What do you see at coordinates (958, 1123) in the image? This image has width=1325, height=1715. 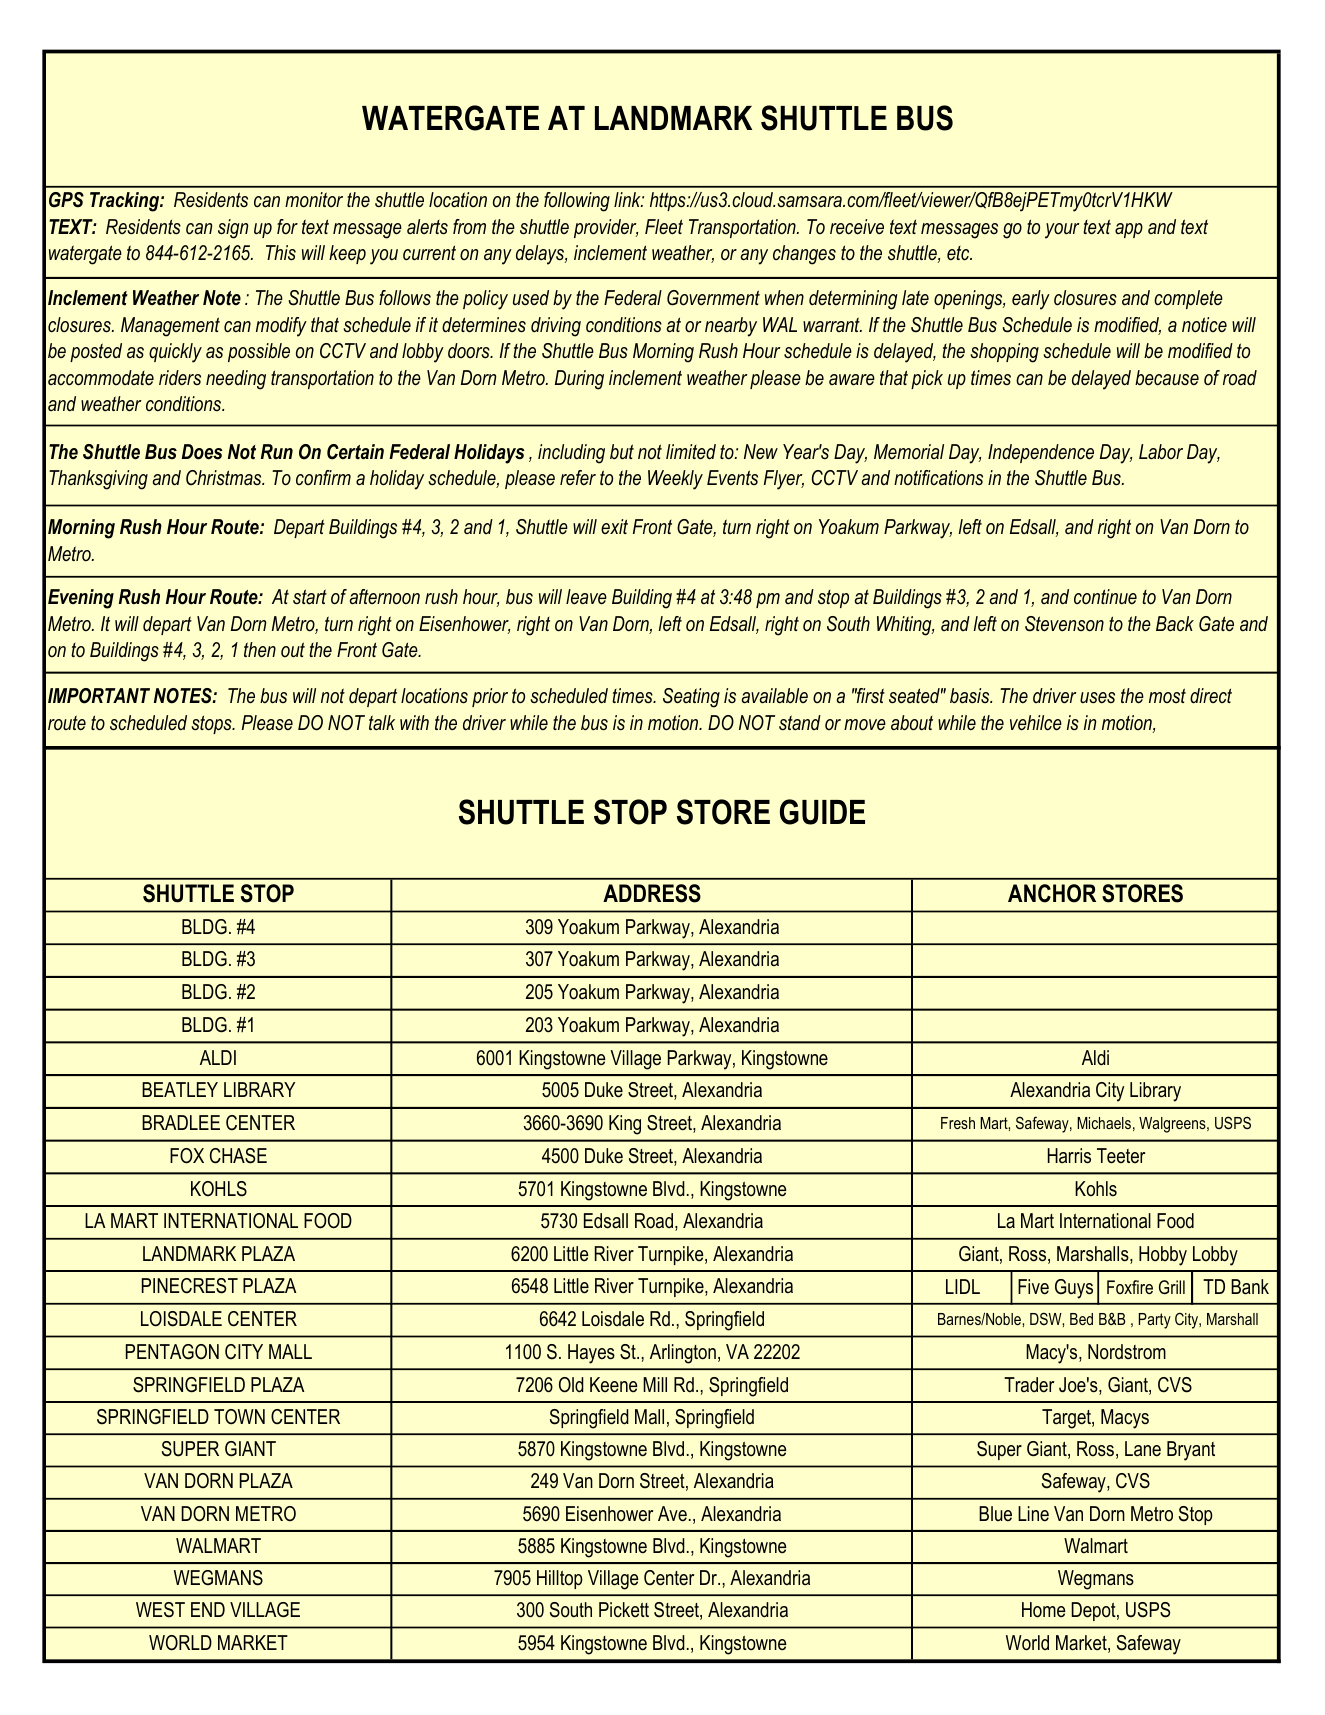 I see `Fresh` at bounding box center [958, 1123].
